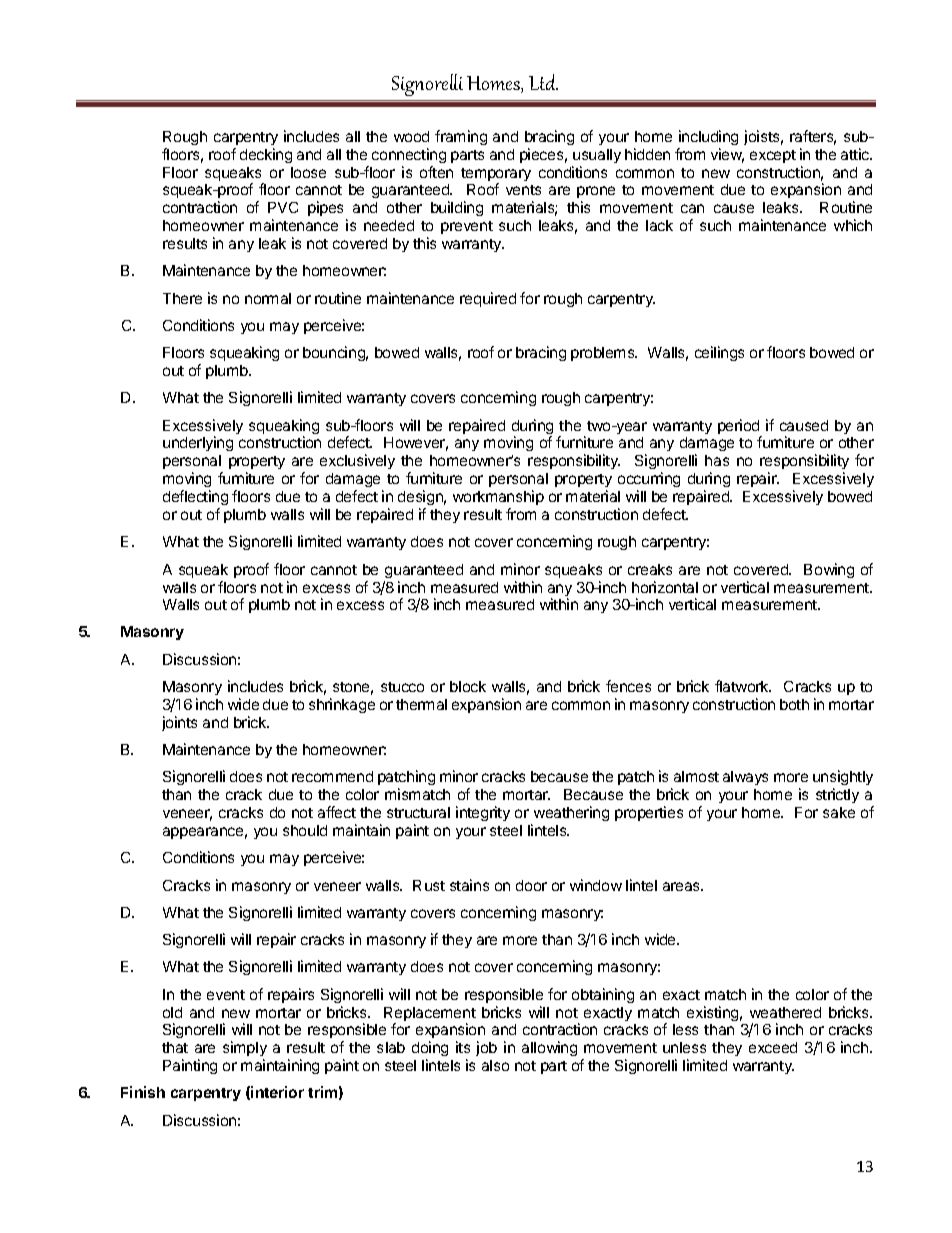 This document has height=1233, width=952. What do you see at coordinates (266, 155) in the document?
I see `decking` at bounding box center [266, 155].
